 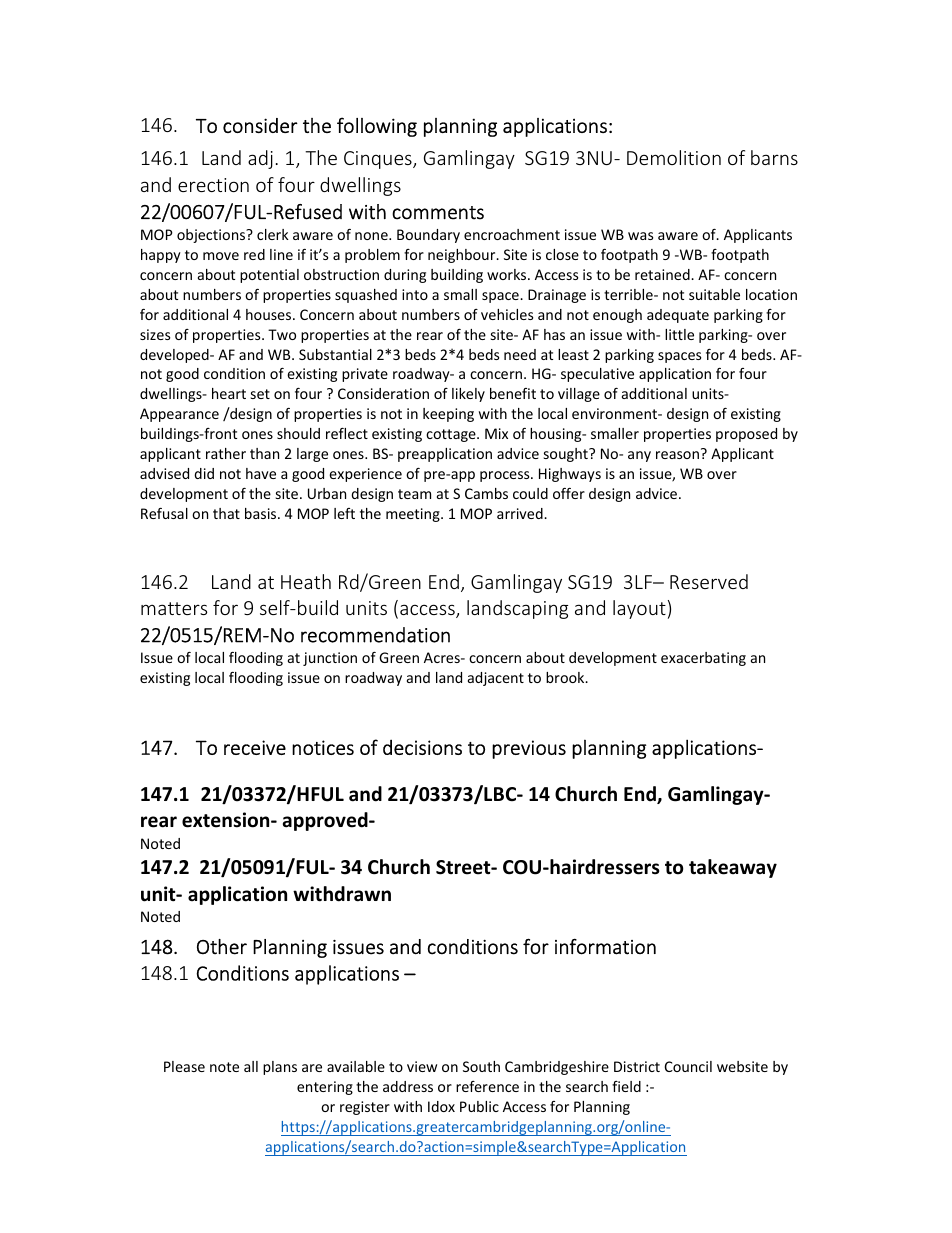 I want to click on likely, so click(x=468, y=395).
